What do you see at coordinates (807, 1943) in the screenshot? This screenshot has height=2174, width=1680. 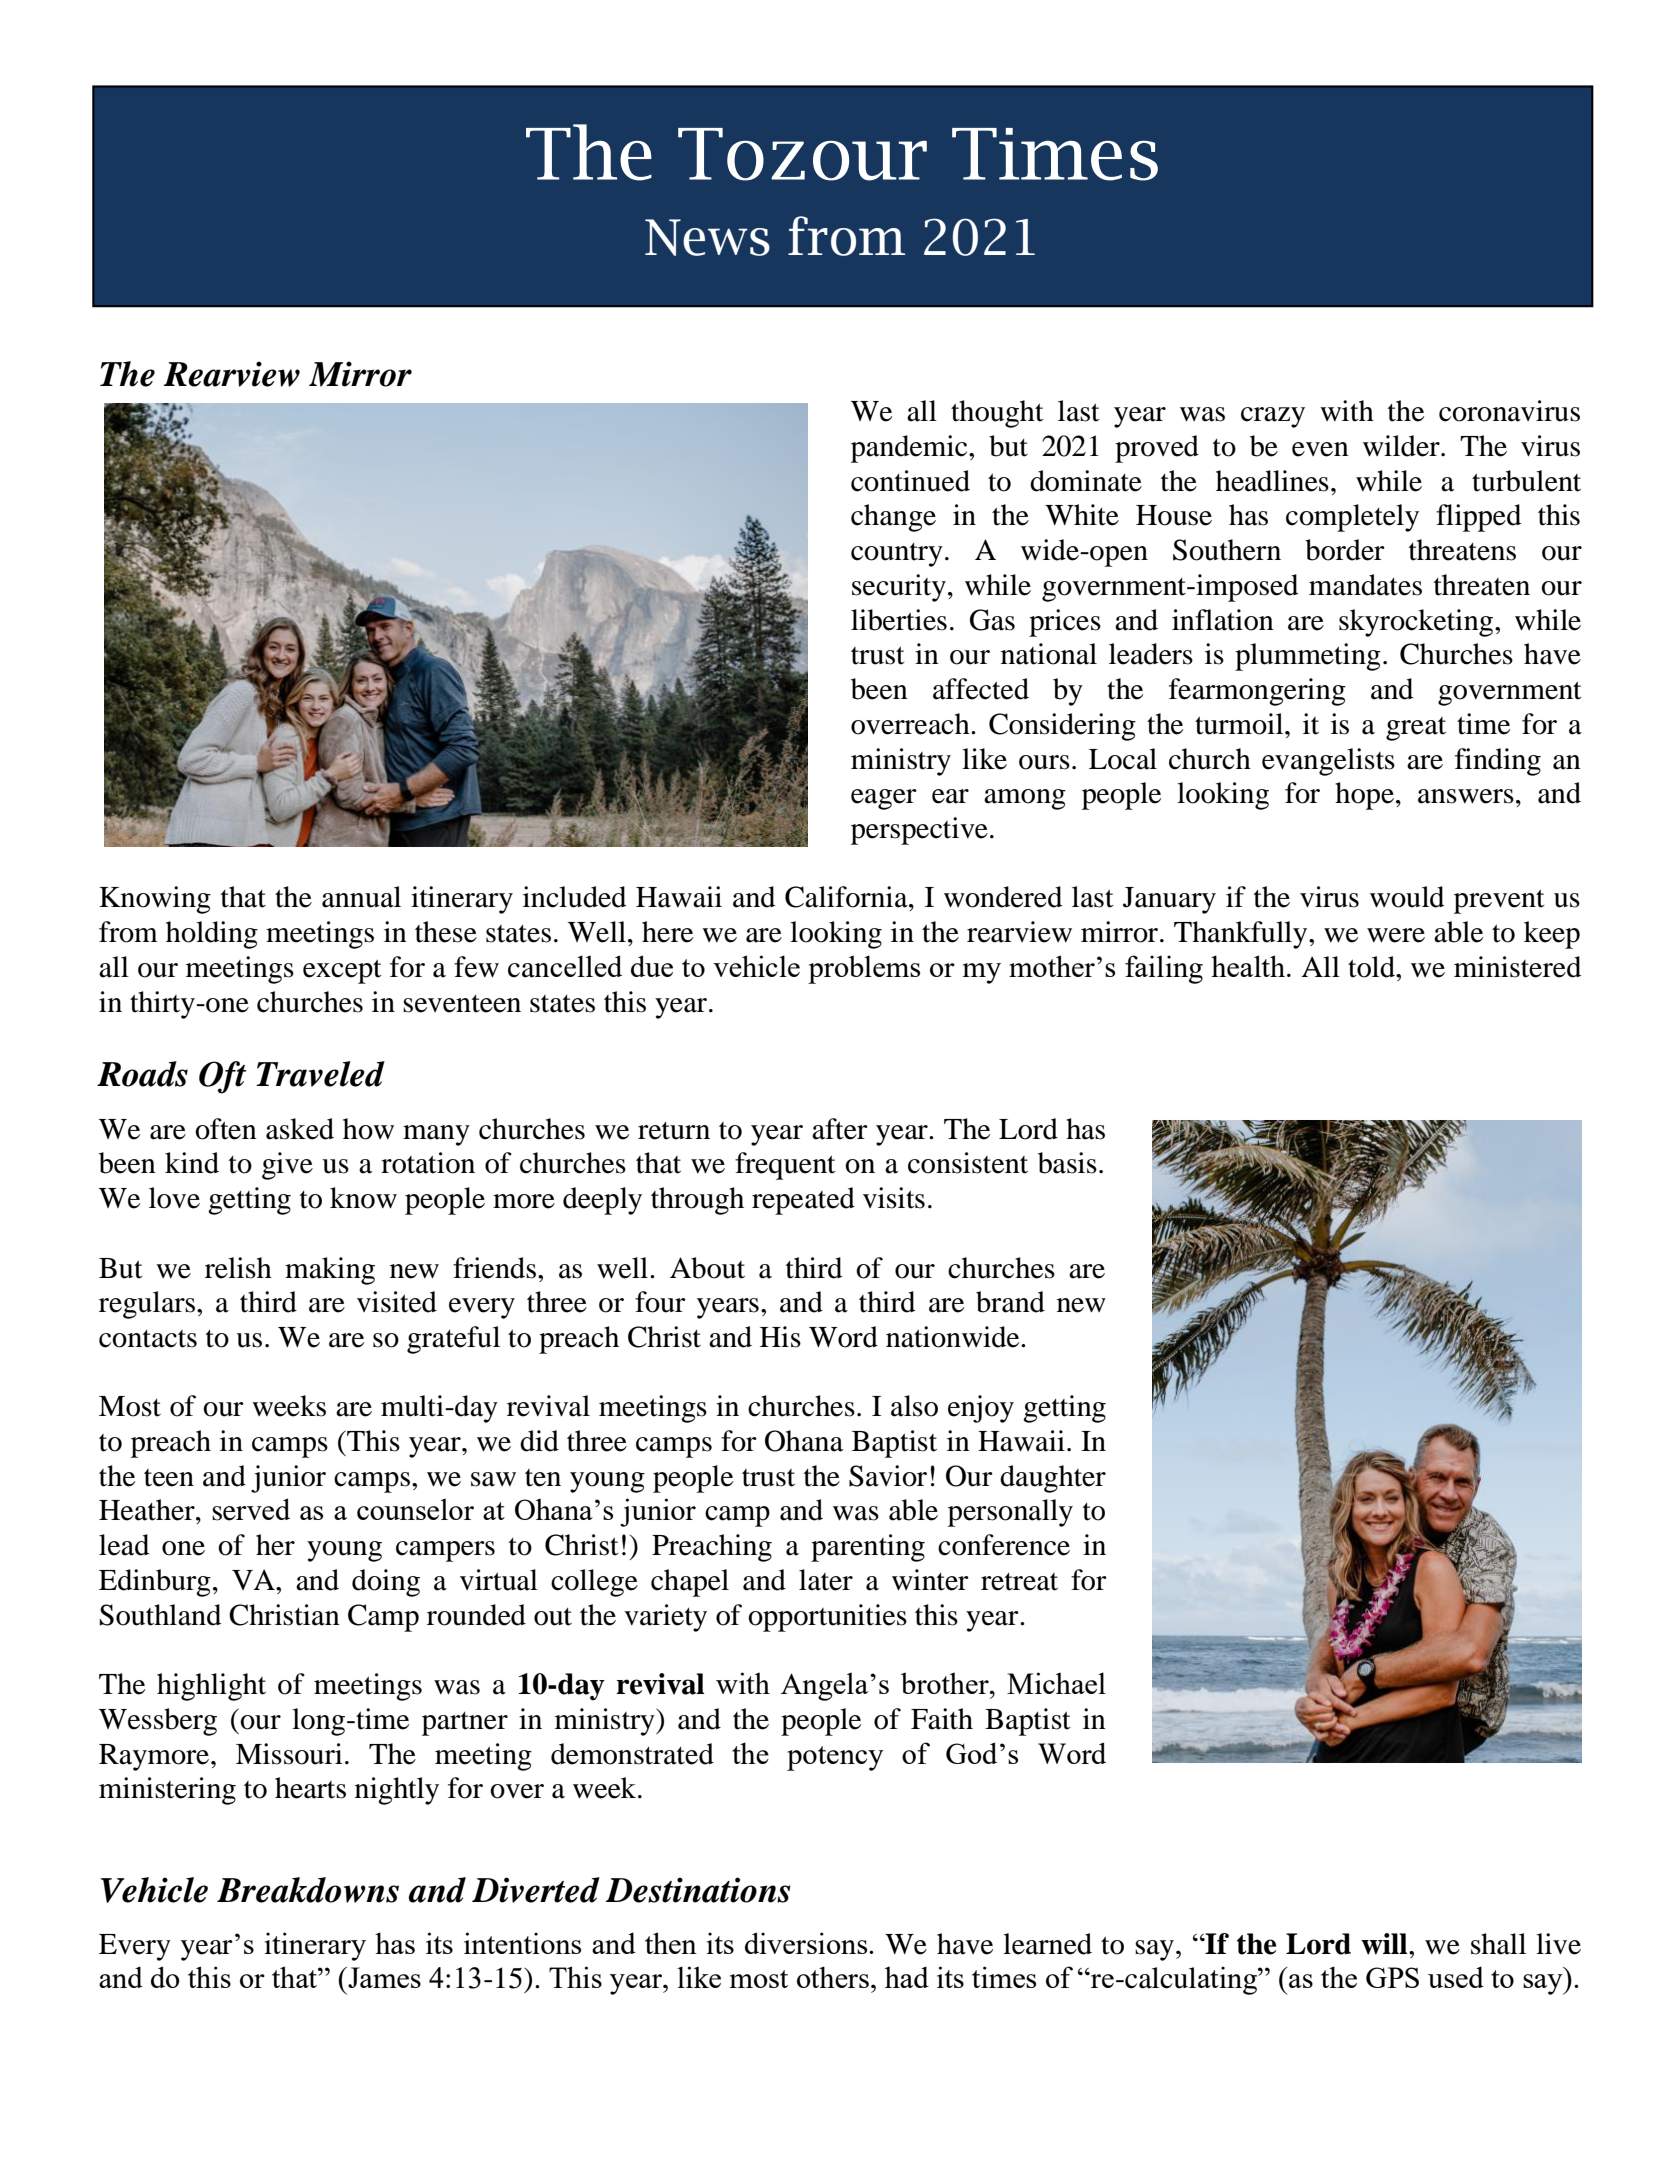 I see `diversions` at bounding box center [807, 1943].
